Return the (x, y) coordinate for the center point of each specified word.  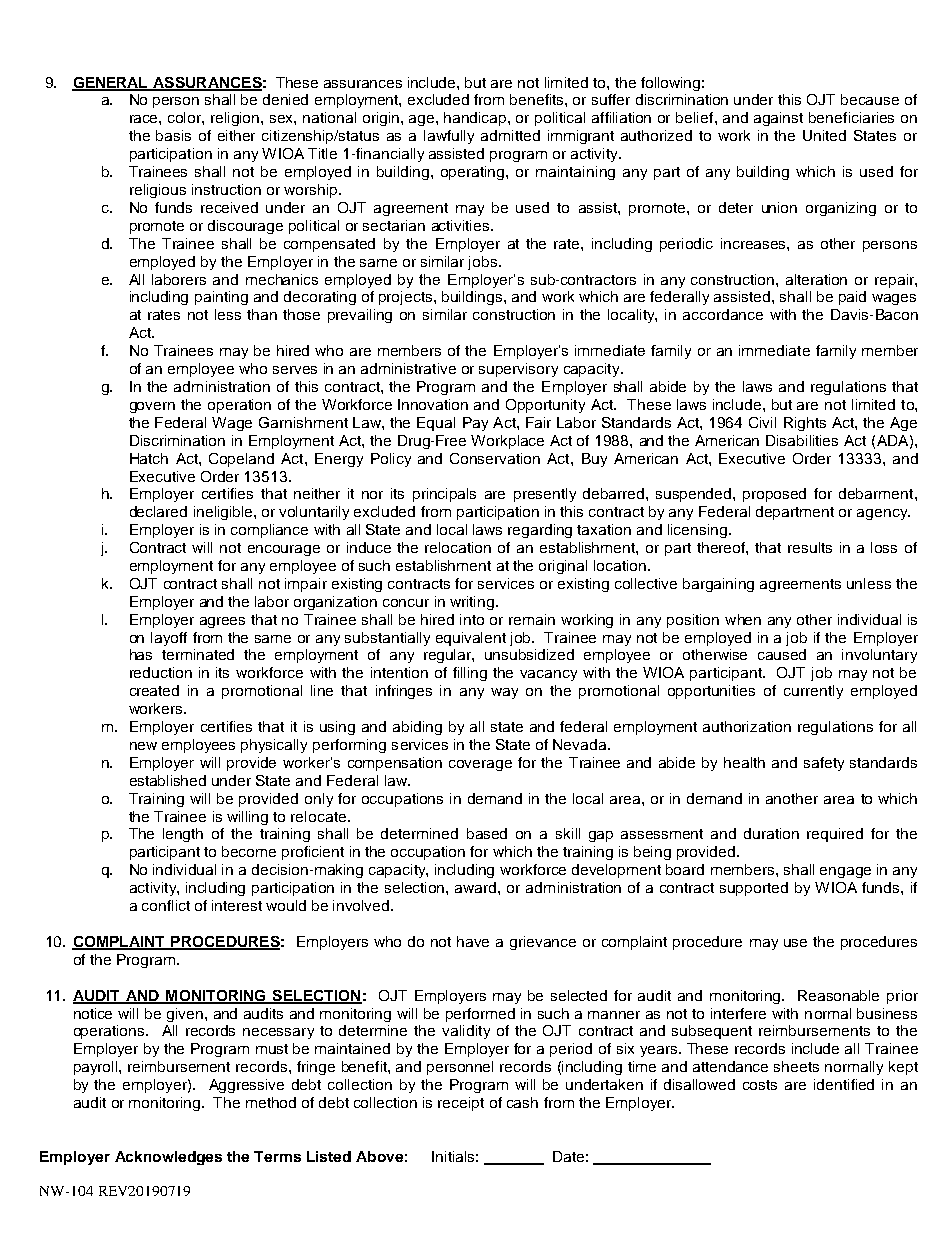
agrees (222, 622)
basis (173, 135)
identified (844, 1084)
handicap (476, 119)
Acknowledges (168, 1158)
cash (522, 1102)
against (778, 119)
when (743, 619)
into (472, 619)
